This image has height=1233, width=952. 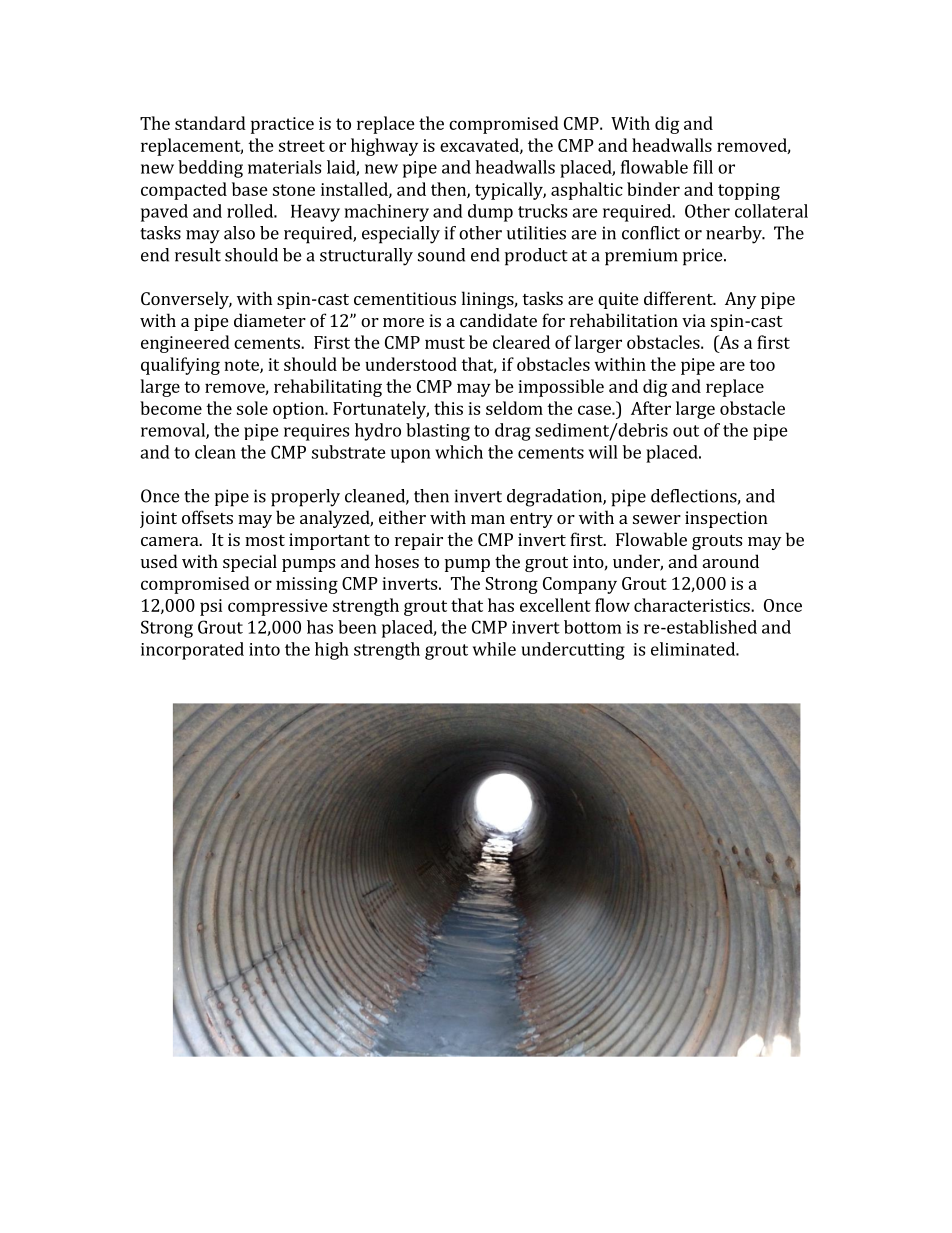 What do you see at coordinates (192, 651) in the image?
I see `incorporated` at bounding box center [192, 651].
